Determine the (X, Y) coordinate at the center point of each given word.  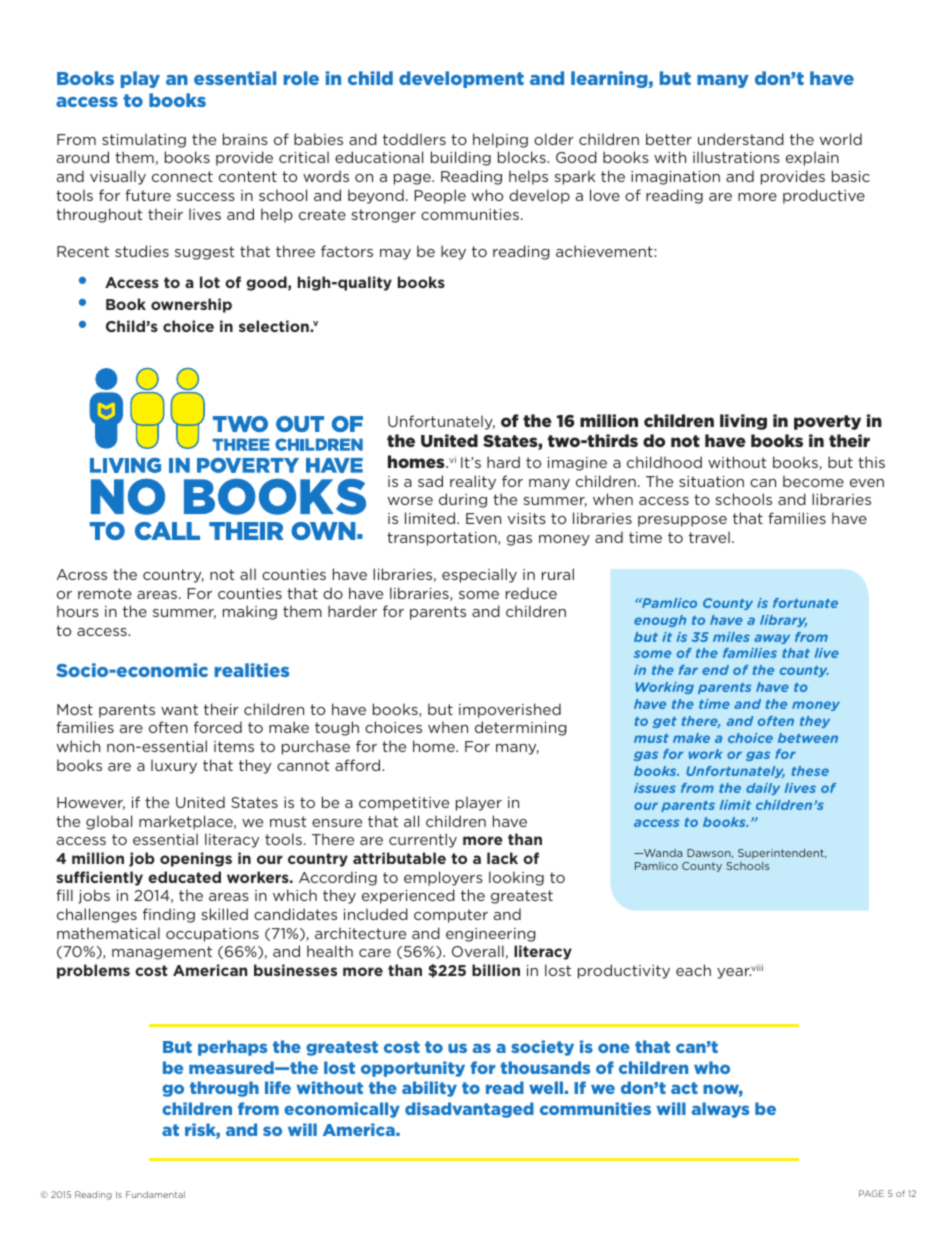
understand (741, 139)
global (109, 822)
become (813, 481)
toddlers (414, 139)
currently (423, 840)
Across (82, 574)
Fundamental (155, 1194)
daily (763, 789)
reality (473, 482)
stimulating (144, 140)
